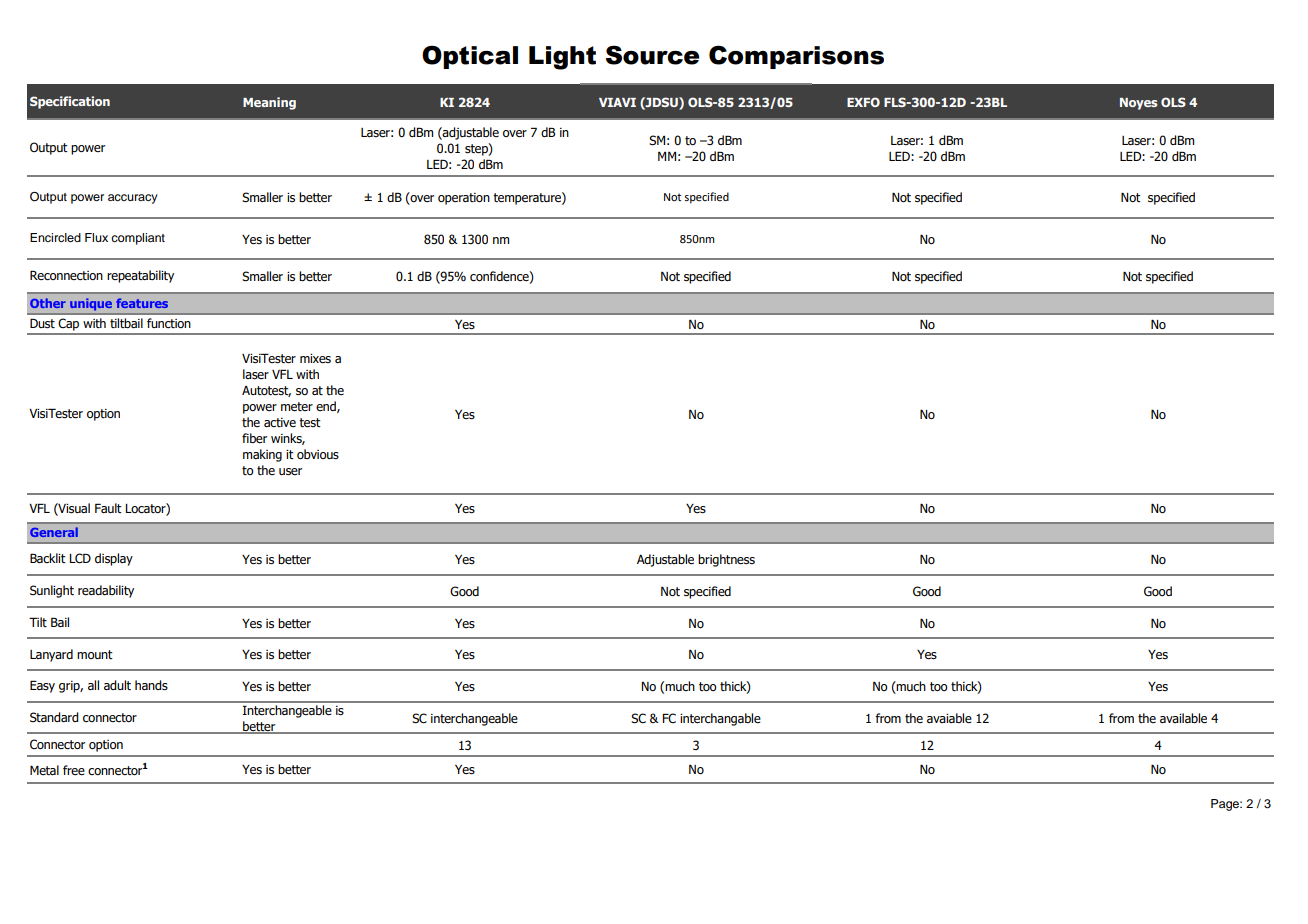 The height and width of the screenshot is (924, 1308). I want to click on meter, so click(297, 407).
